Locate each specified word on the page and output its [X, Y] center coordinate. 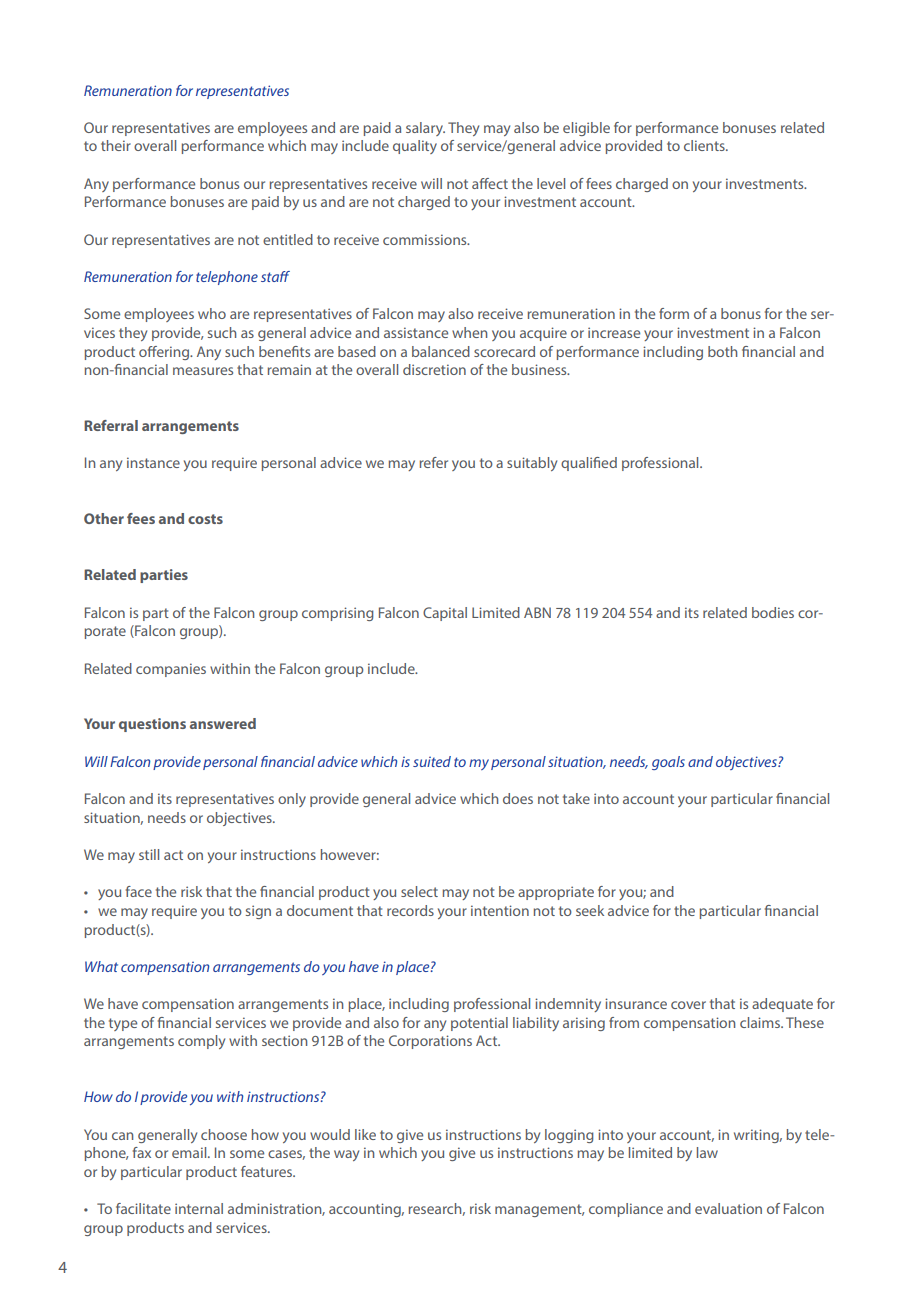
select [419, 891]
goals [668, 763]
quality [415, 147]
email [190, 1152]
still [149, 854]
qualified [589, 464]
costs [205, 519]
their [116, 145]
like [365, 1134]
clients [705, 145]
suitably [532, 464]
